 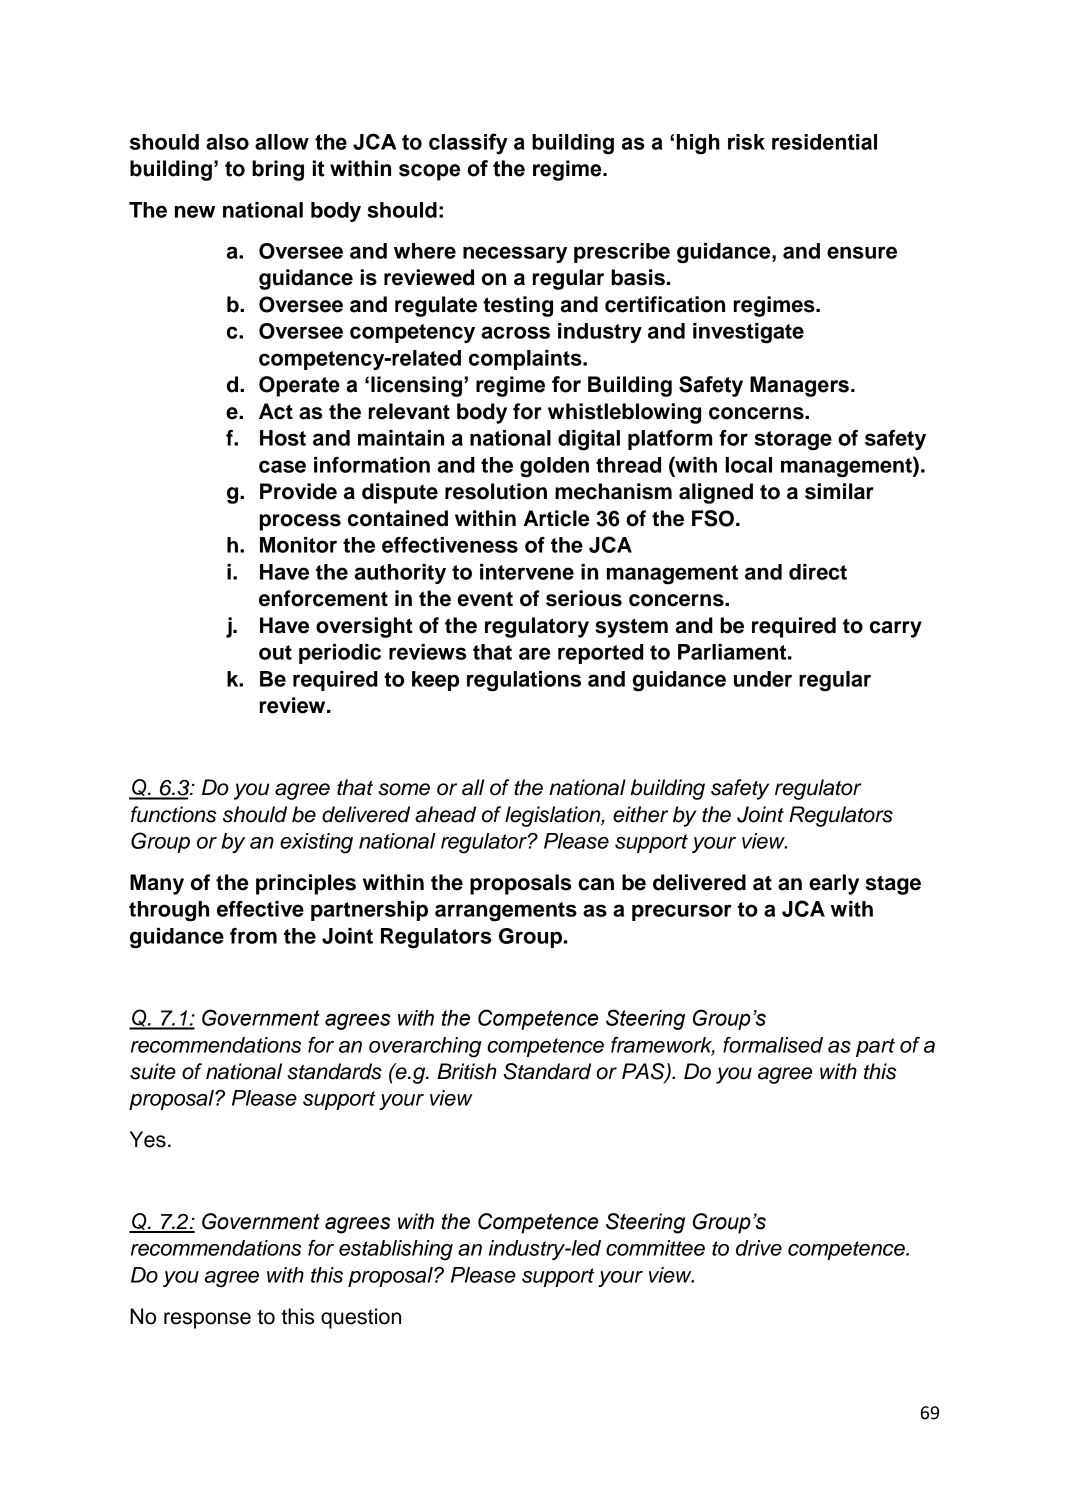 What do you see at coordinates (278, 170) in the screenshot?
I see `bring` at bounding box center [278, 170].
